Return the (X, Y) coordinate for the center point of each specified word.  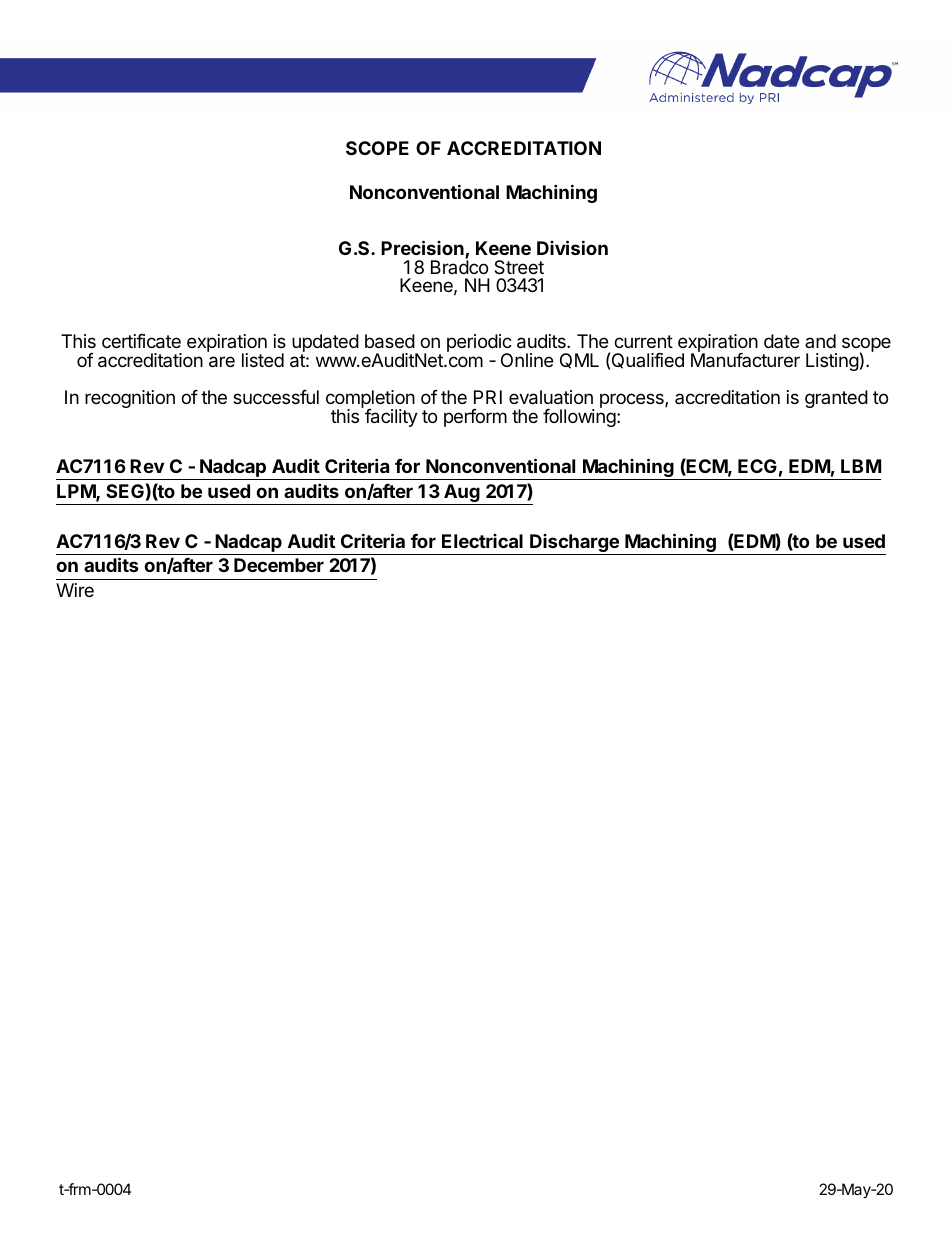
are (222, 362)
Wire (75, 590)
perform (475, 418)
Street (519, 267)
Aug (462, 494)
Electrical (482, 541)
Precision (423, 249)
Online (527, 360)
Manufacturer (745, 359)
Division (572, 247)
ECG (757, 466)
